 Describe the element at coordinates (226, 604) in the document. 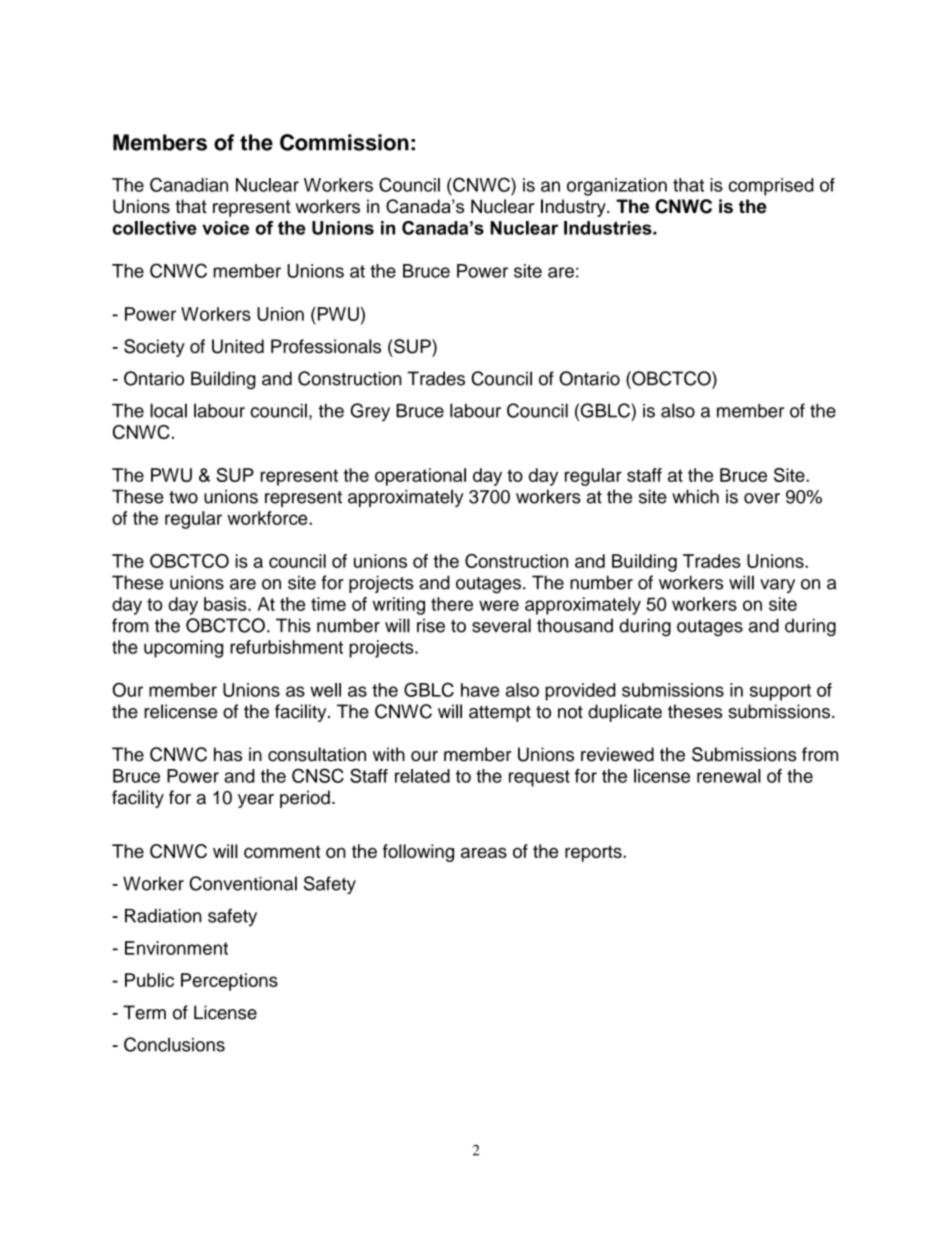

I see `basis` at that location.
